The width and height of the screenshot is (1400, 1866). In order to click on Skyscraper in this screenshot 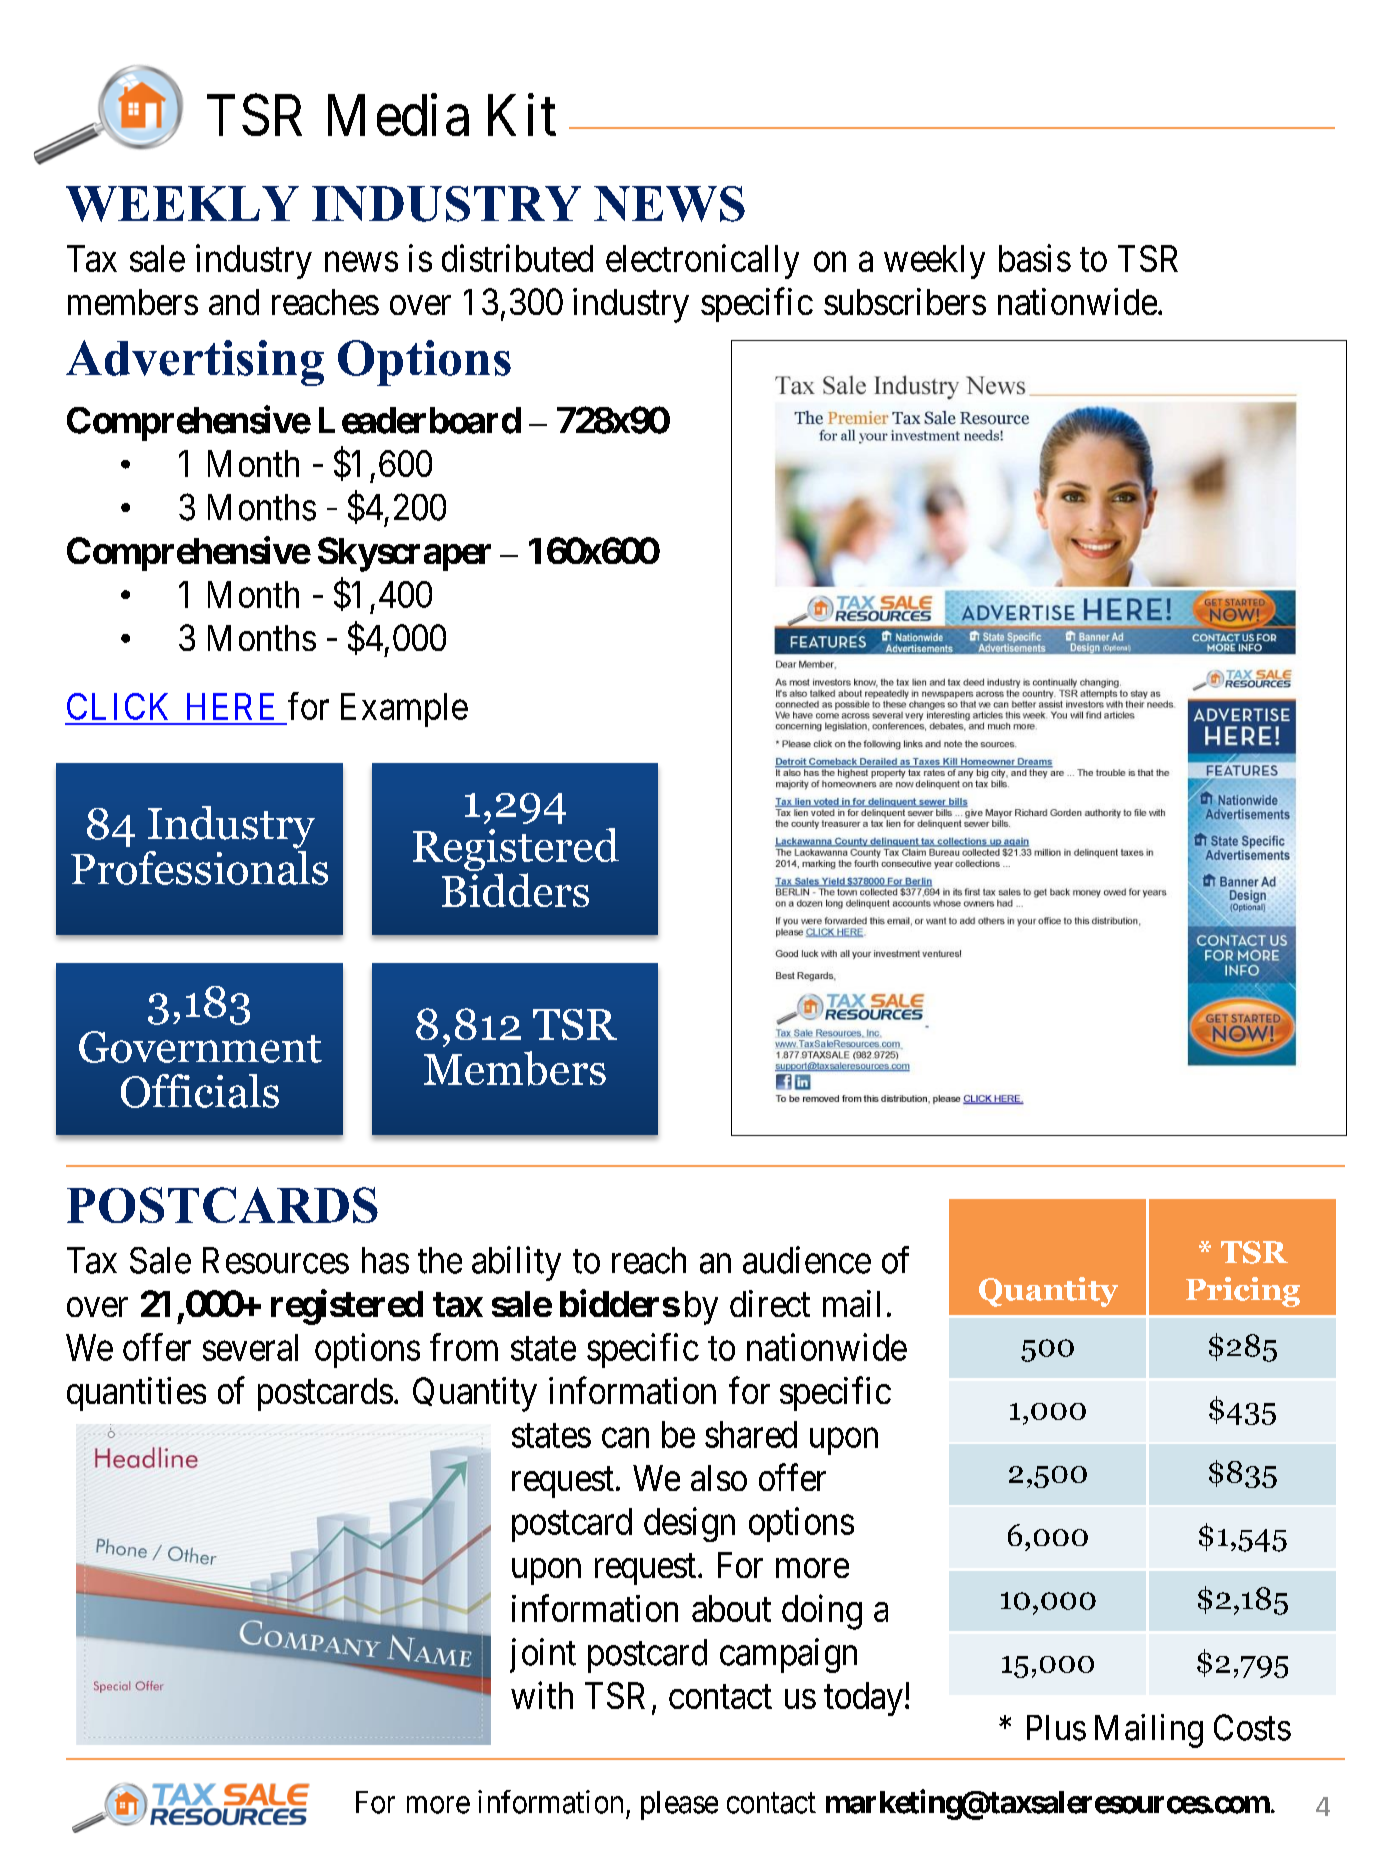, I will do `click(404, 554)`.
